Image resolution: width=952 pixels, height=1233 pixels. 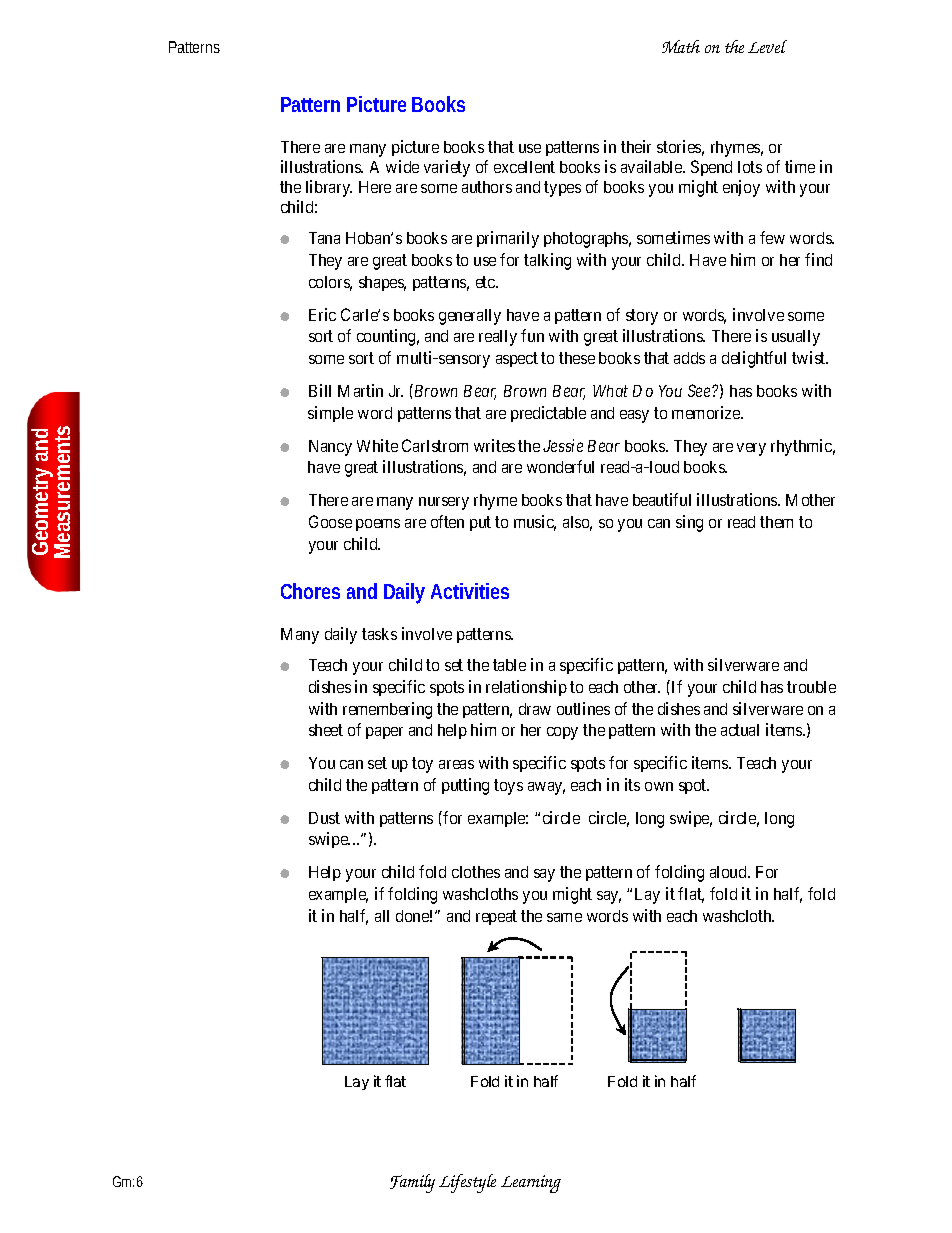 What do you see at coordinates (412, 1183) in the image?
I see `Family` at bounding box center [412, 1183].
